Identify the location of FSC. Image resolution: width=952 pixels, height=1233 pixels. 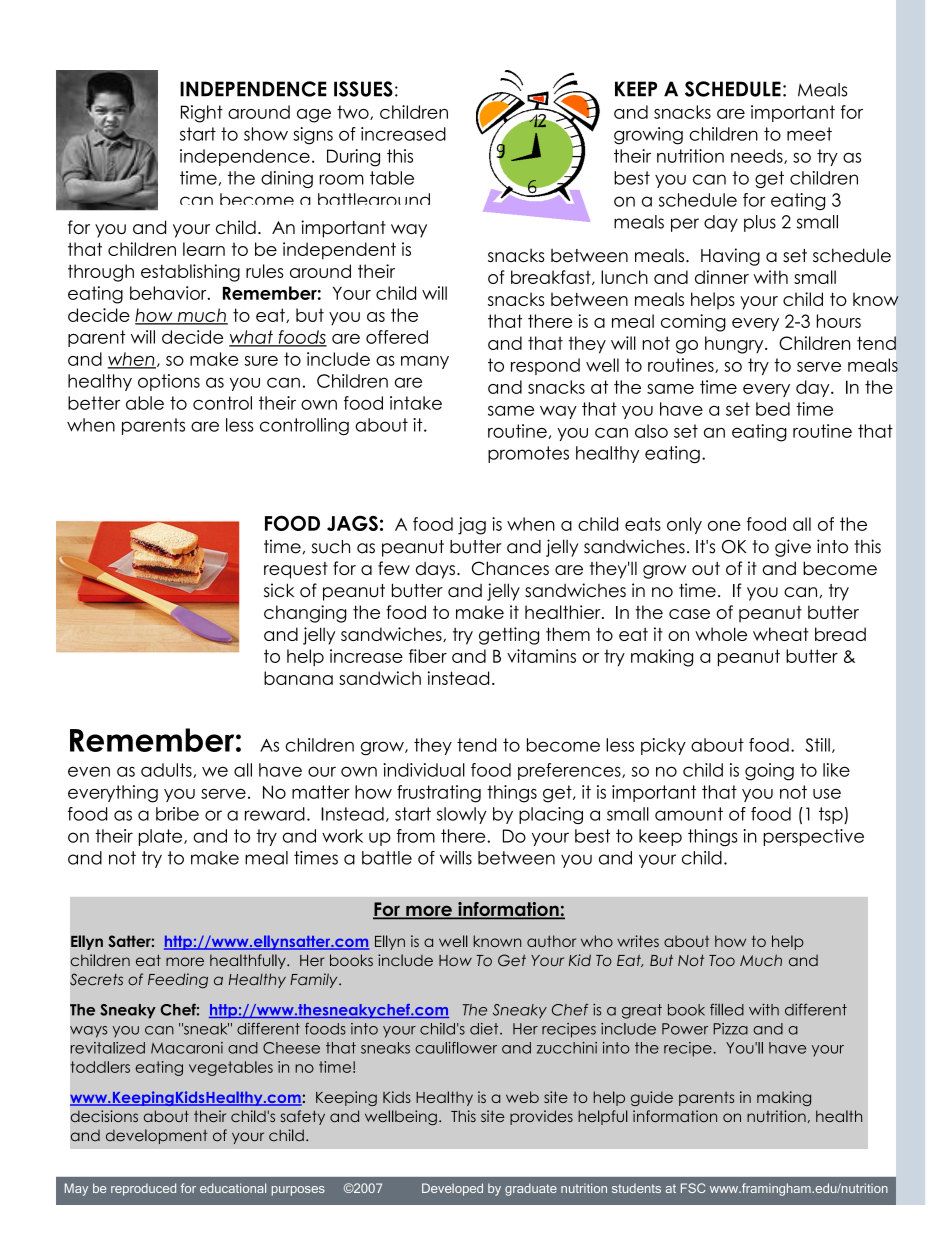
(693, 1188).
